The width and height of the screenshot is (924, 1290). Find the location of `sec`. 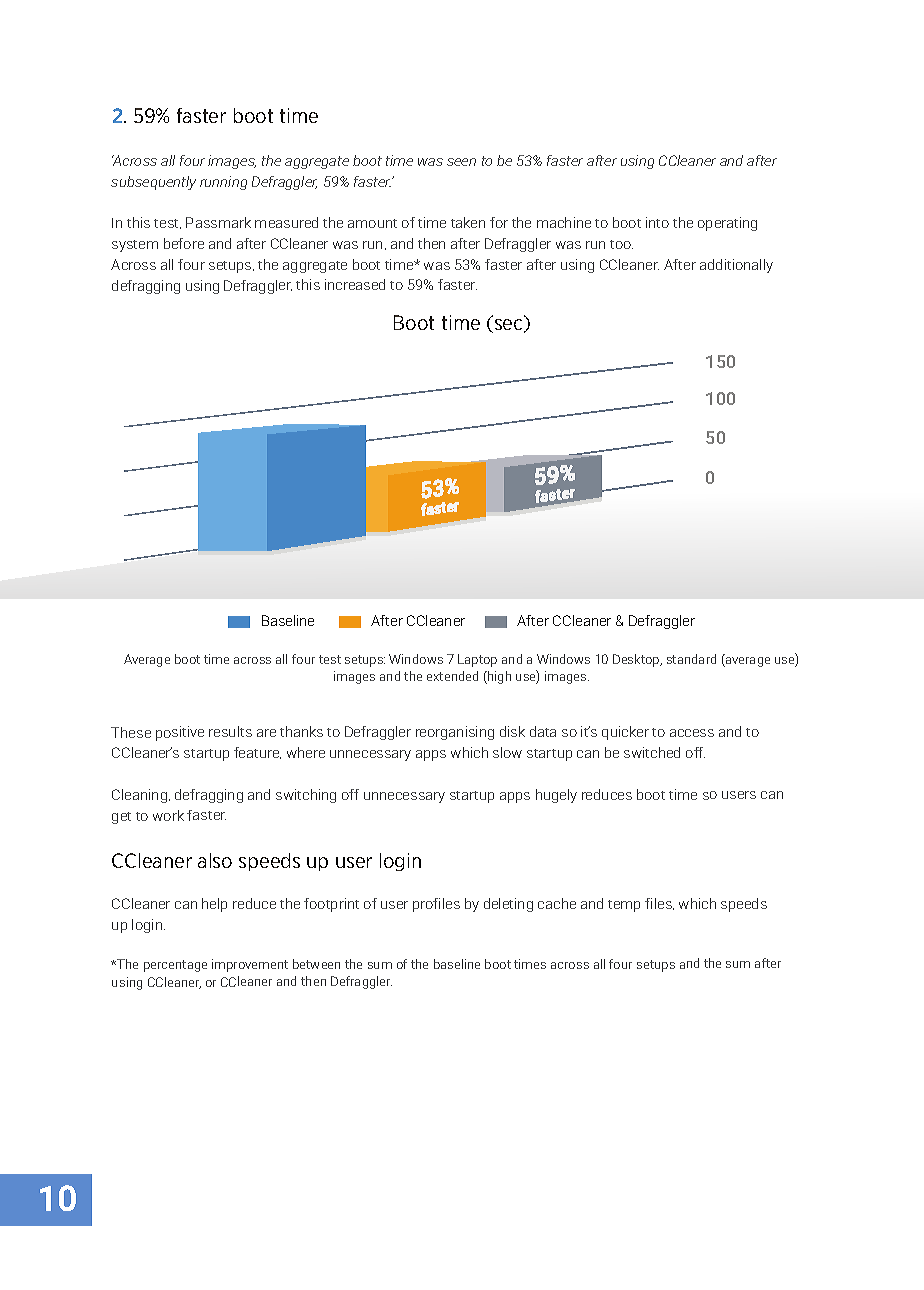

sec is located at coordinates (508, 326).
